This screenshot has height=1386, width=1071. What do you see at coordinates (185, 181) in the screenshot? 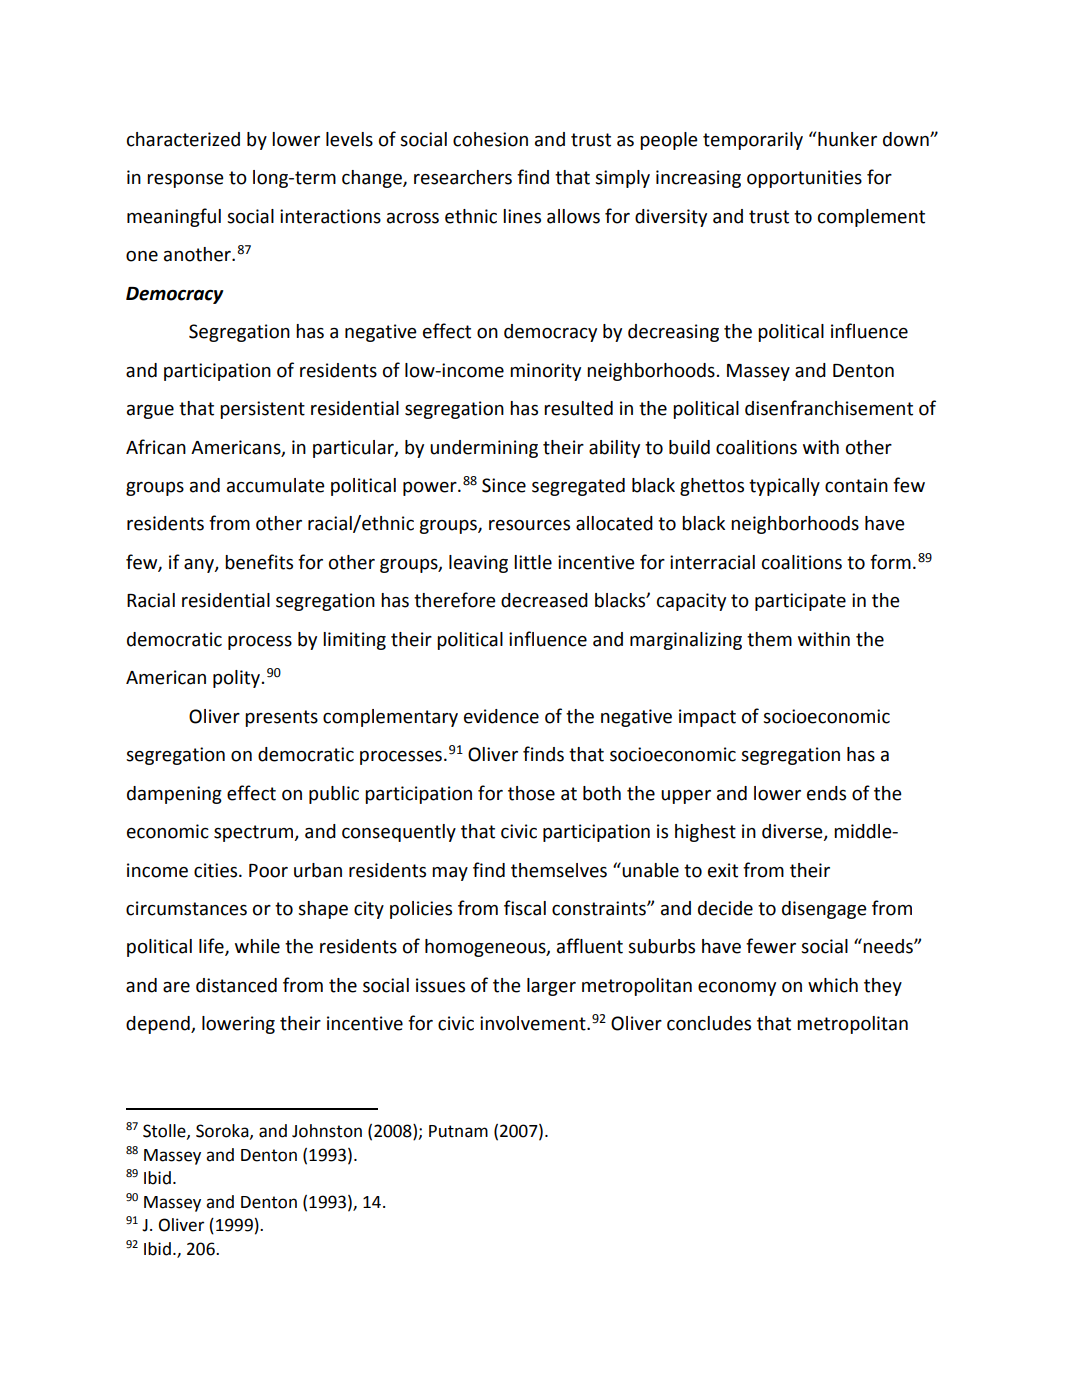
I see `response` at bounding box center [185, 181].
